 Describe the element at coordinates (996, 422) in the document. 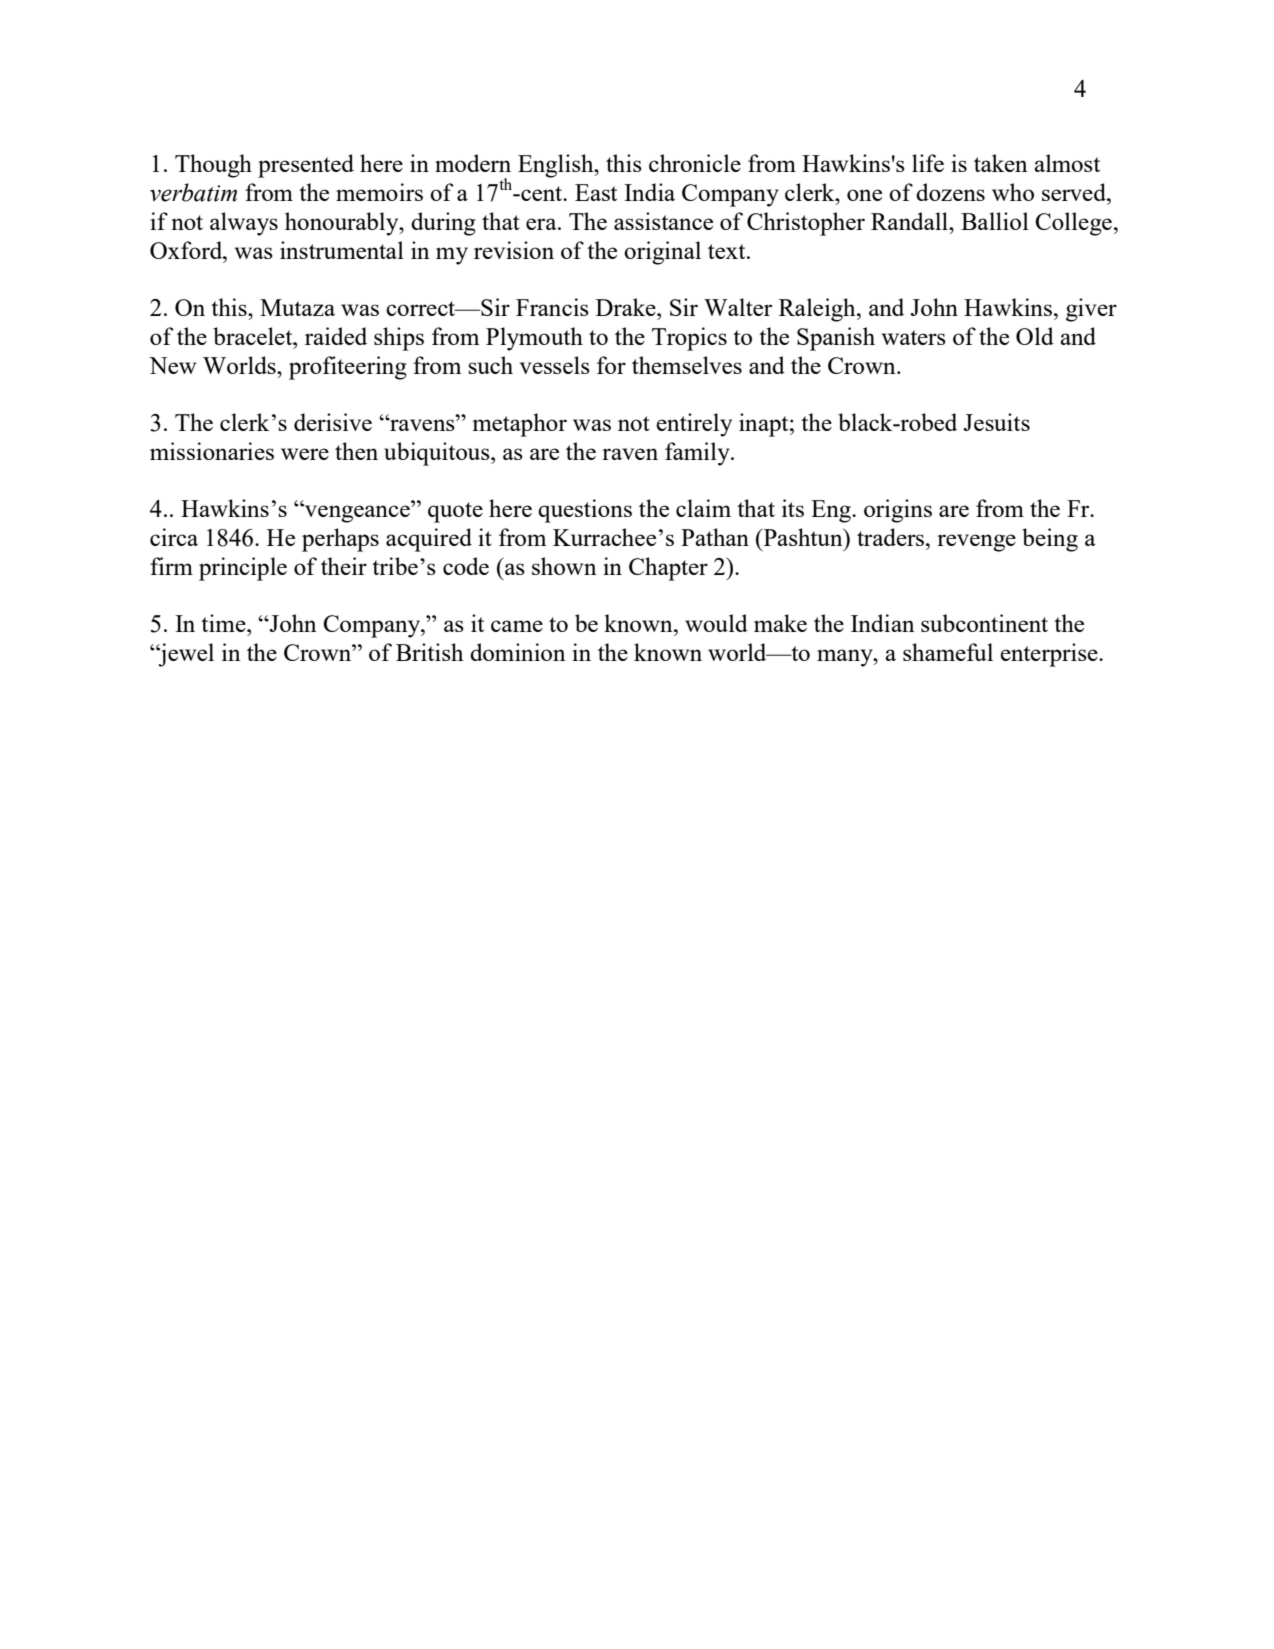

I see `Jesuits` at that location.
